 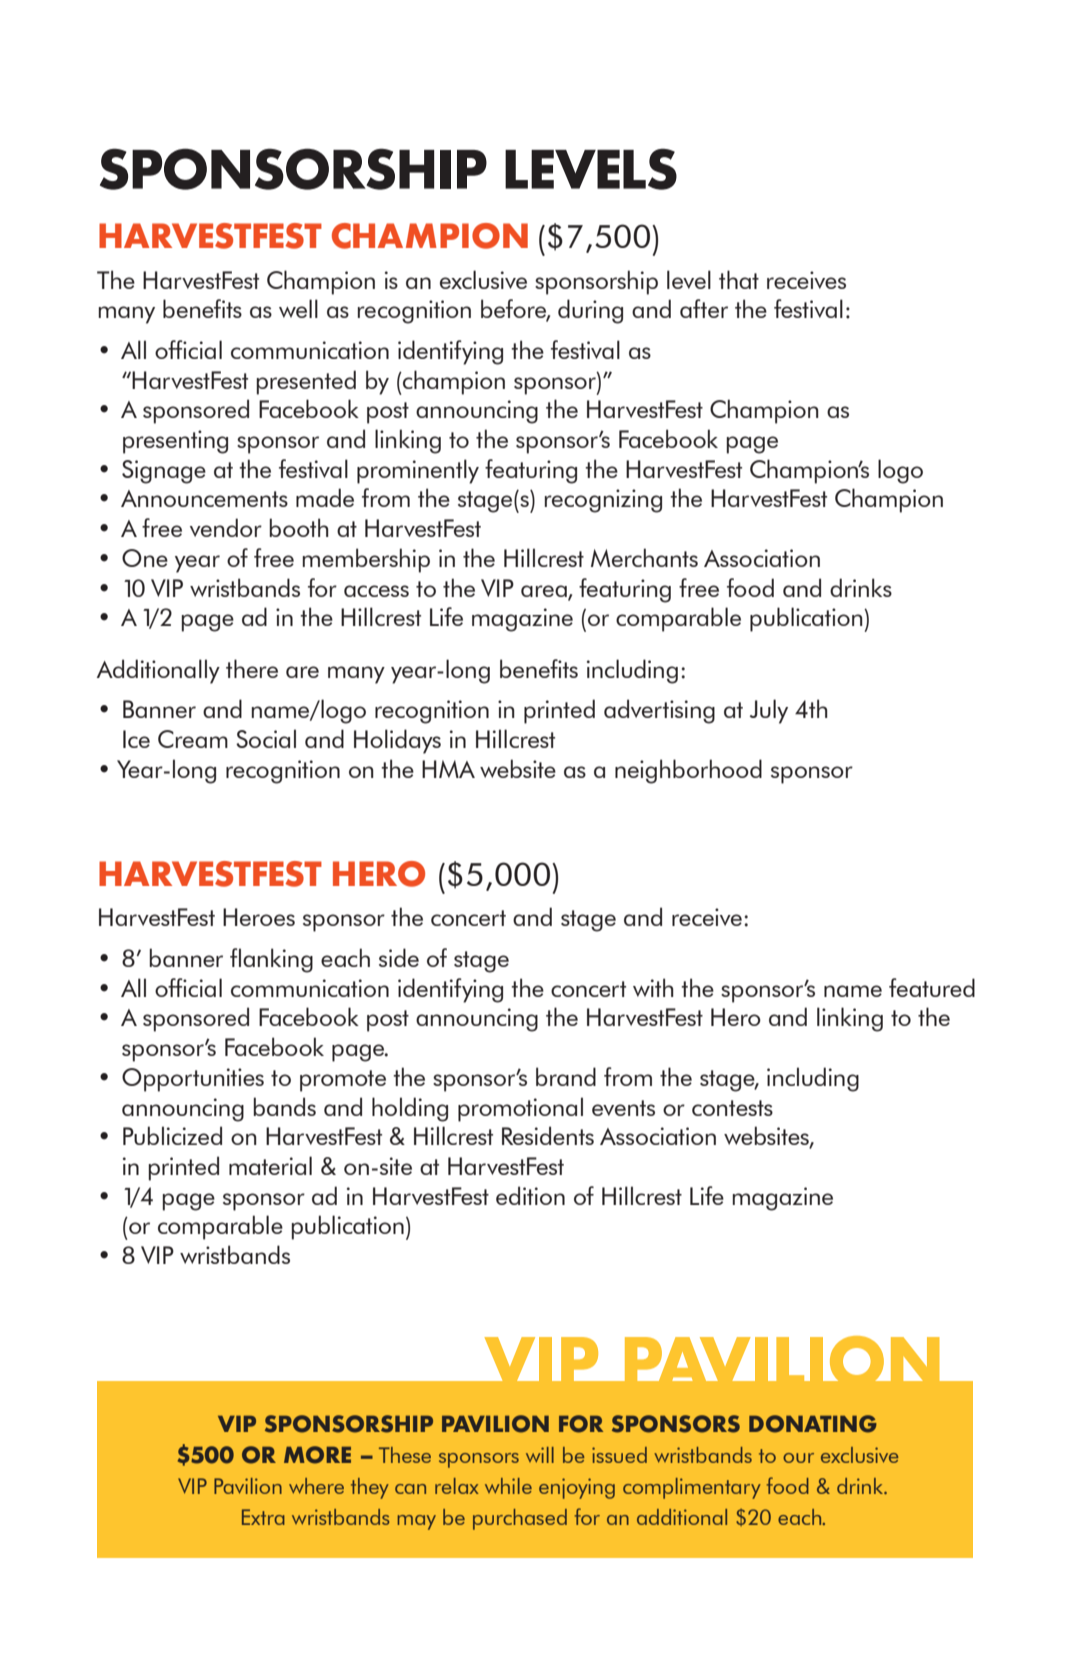 What do you see at coordinates (263, 1517) in the screenshot?
I see `Extra` at bounding box center [263, 1517].
